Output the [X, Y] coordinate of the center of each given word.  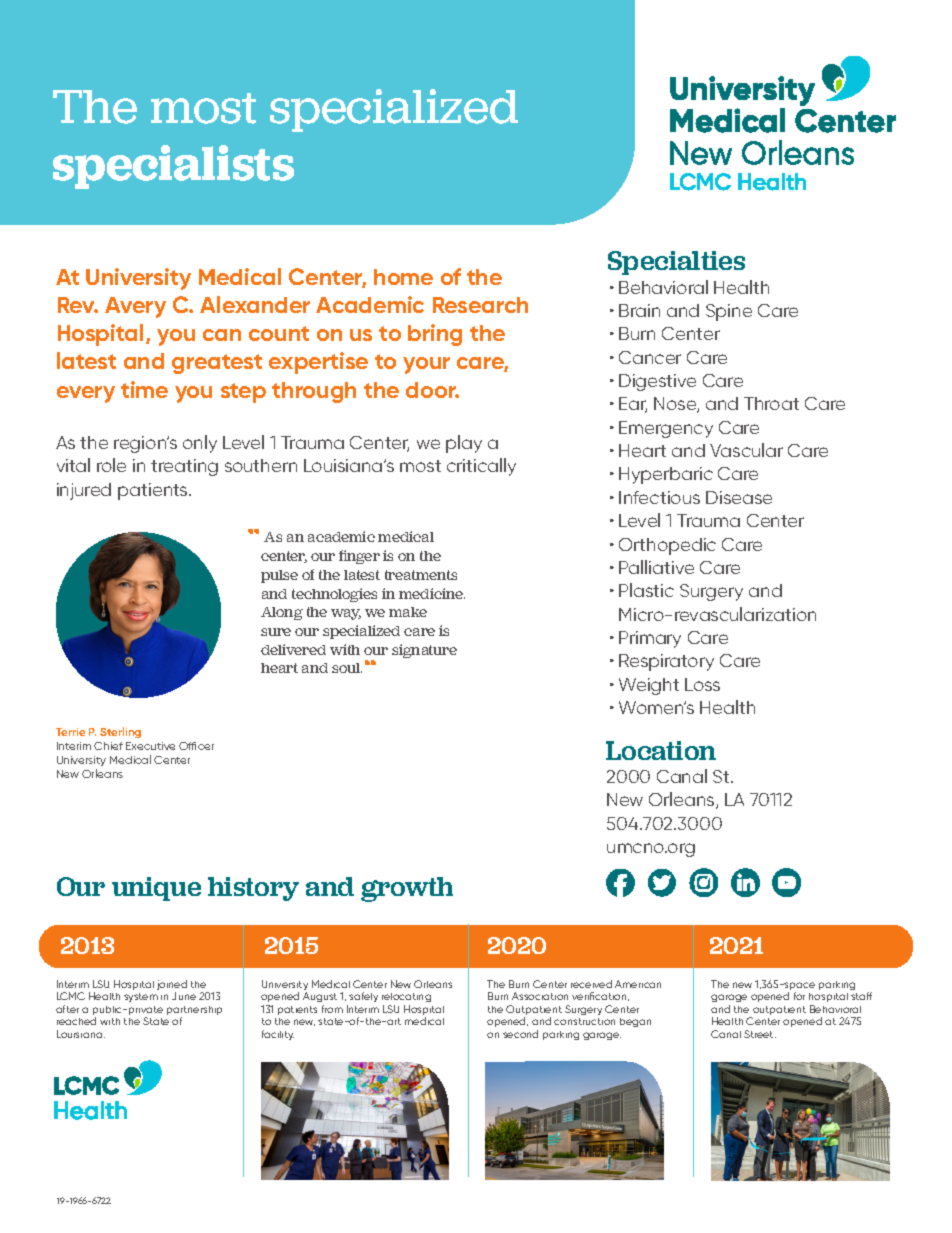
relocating [406, 999]
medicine [432, 593]
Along [282, 613]
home [403, 277]
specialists [173, 167]
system [141, 997]
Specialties [676, 263]
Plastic [646, 590]
